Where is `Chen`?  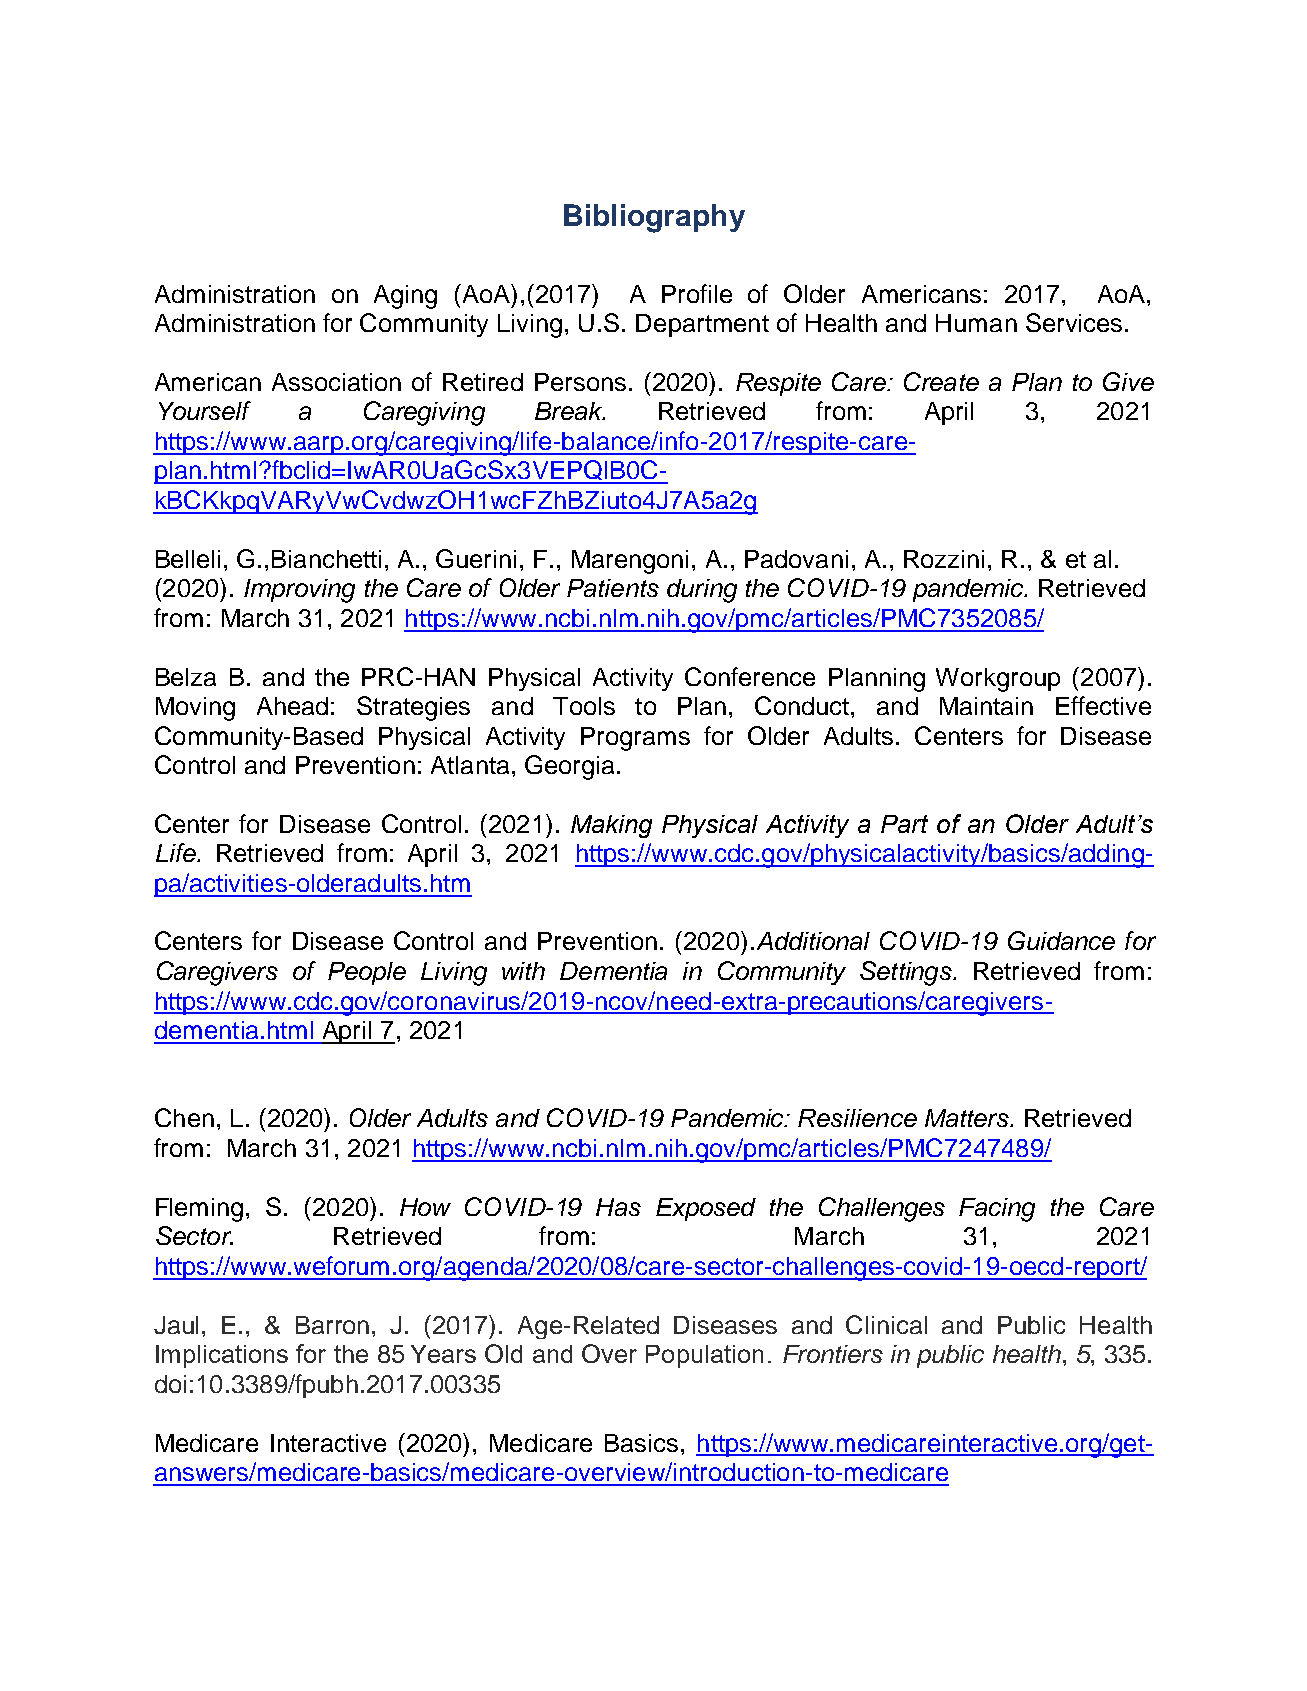
Chen is located at coordinates (184, 1117).
